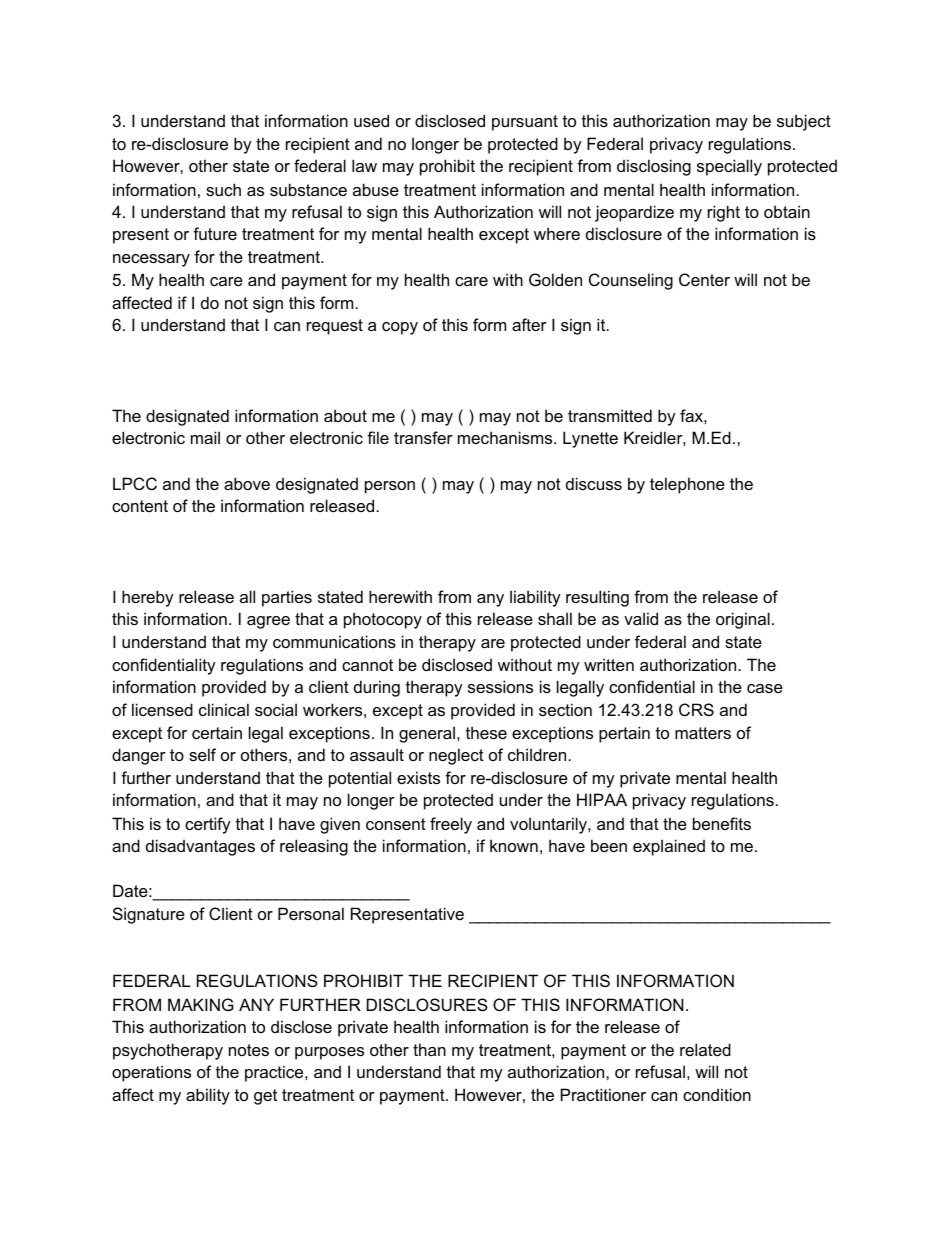 The width and height of the page is (952, 1233). What do you see at coordinates (208, 825) in the page?
I see `certify` at bounding box center [208, 825].
